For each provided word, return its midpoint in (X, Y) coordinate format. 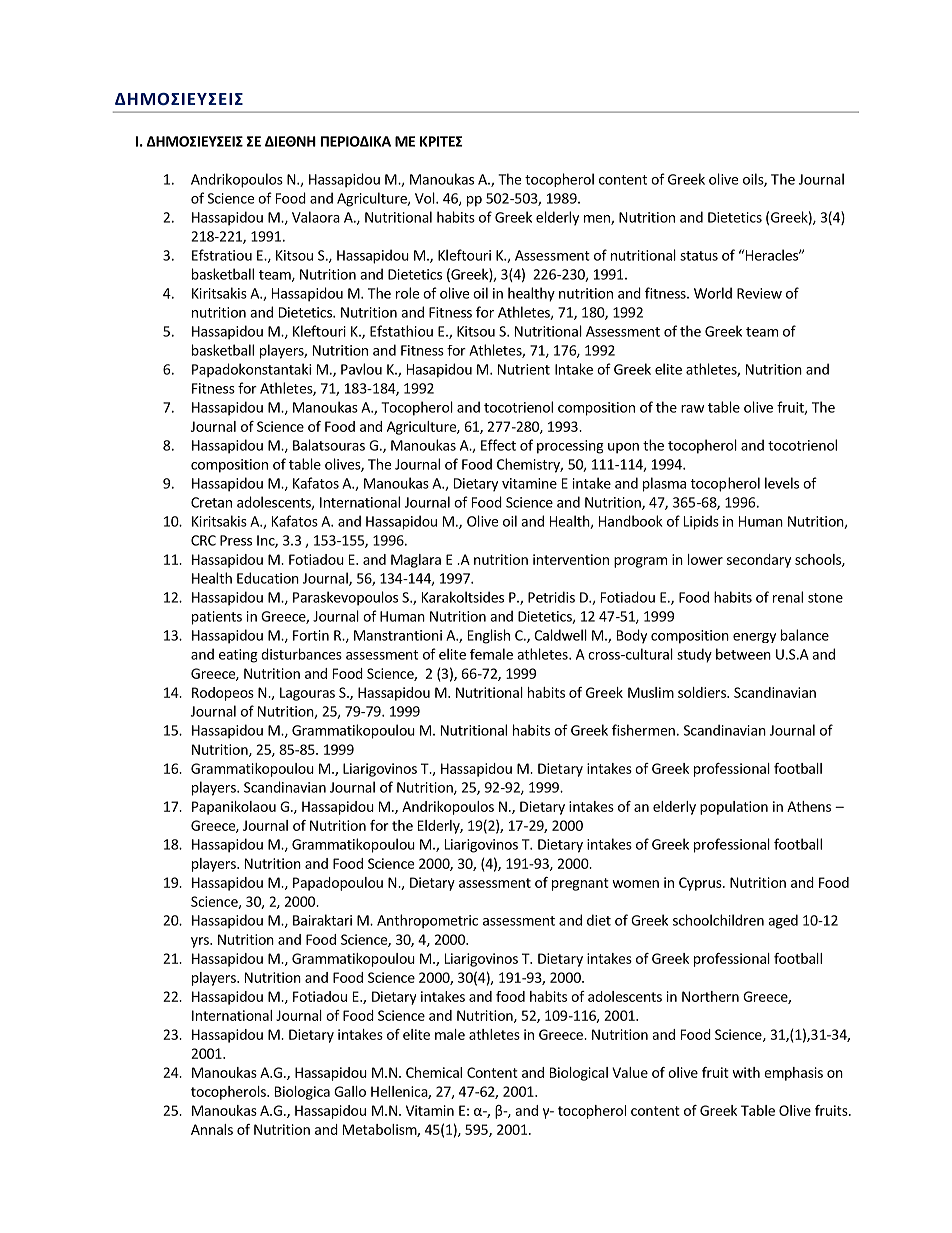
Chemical (434, 1072)
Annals (212, 1129)
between (743, 654)
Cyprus (701, 884)
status (699, 256)
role (407, 293)
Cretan (211, 502)
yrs (201, 942)
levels (782, 483)
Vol (426, 198)
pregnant (580, 884)
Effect (498, 445)
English (489, 636)
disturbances (301, 654)
